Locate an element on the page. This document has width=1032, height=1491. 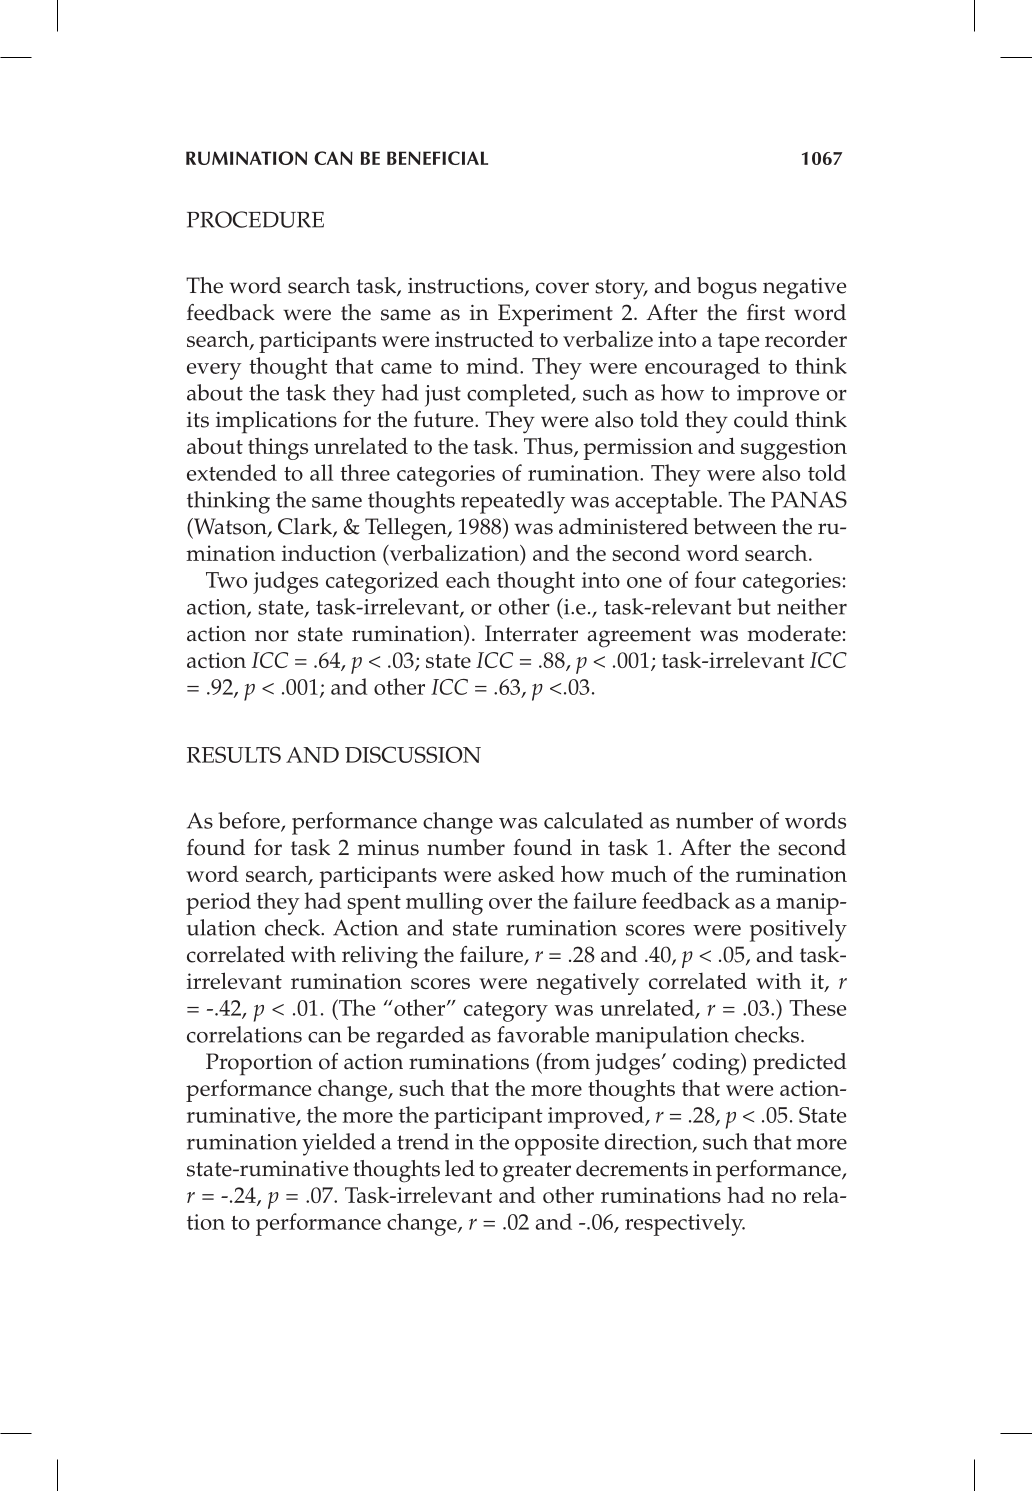
bogus is located at coordinates (727, 288).
